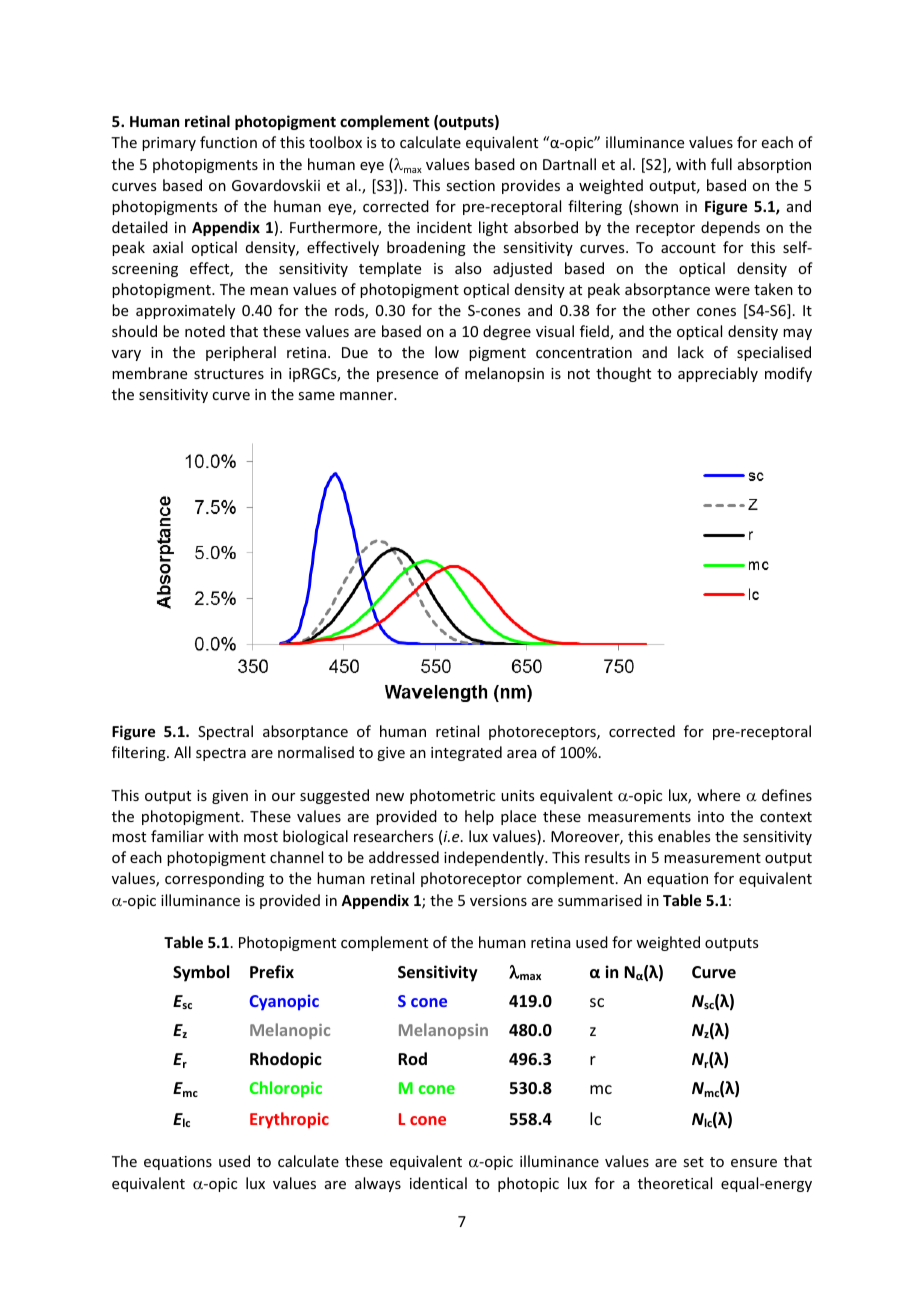  What do you see at coordinates (470, 185) in the screenshot?
I see `section` at bounding box center [470, 185].
